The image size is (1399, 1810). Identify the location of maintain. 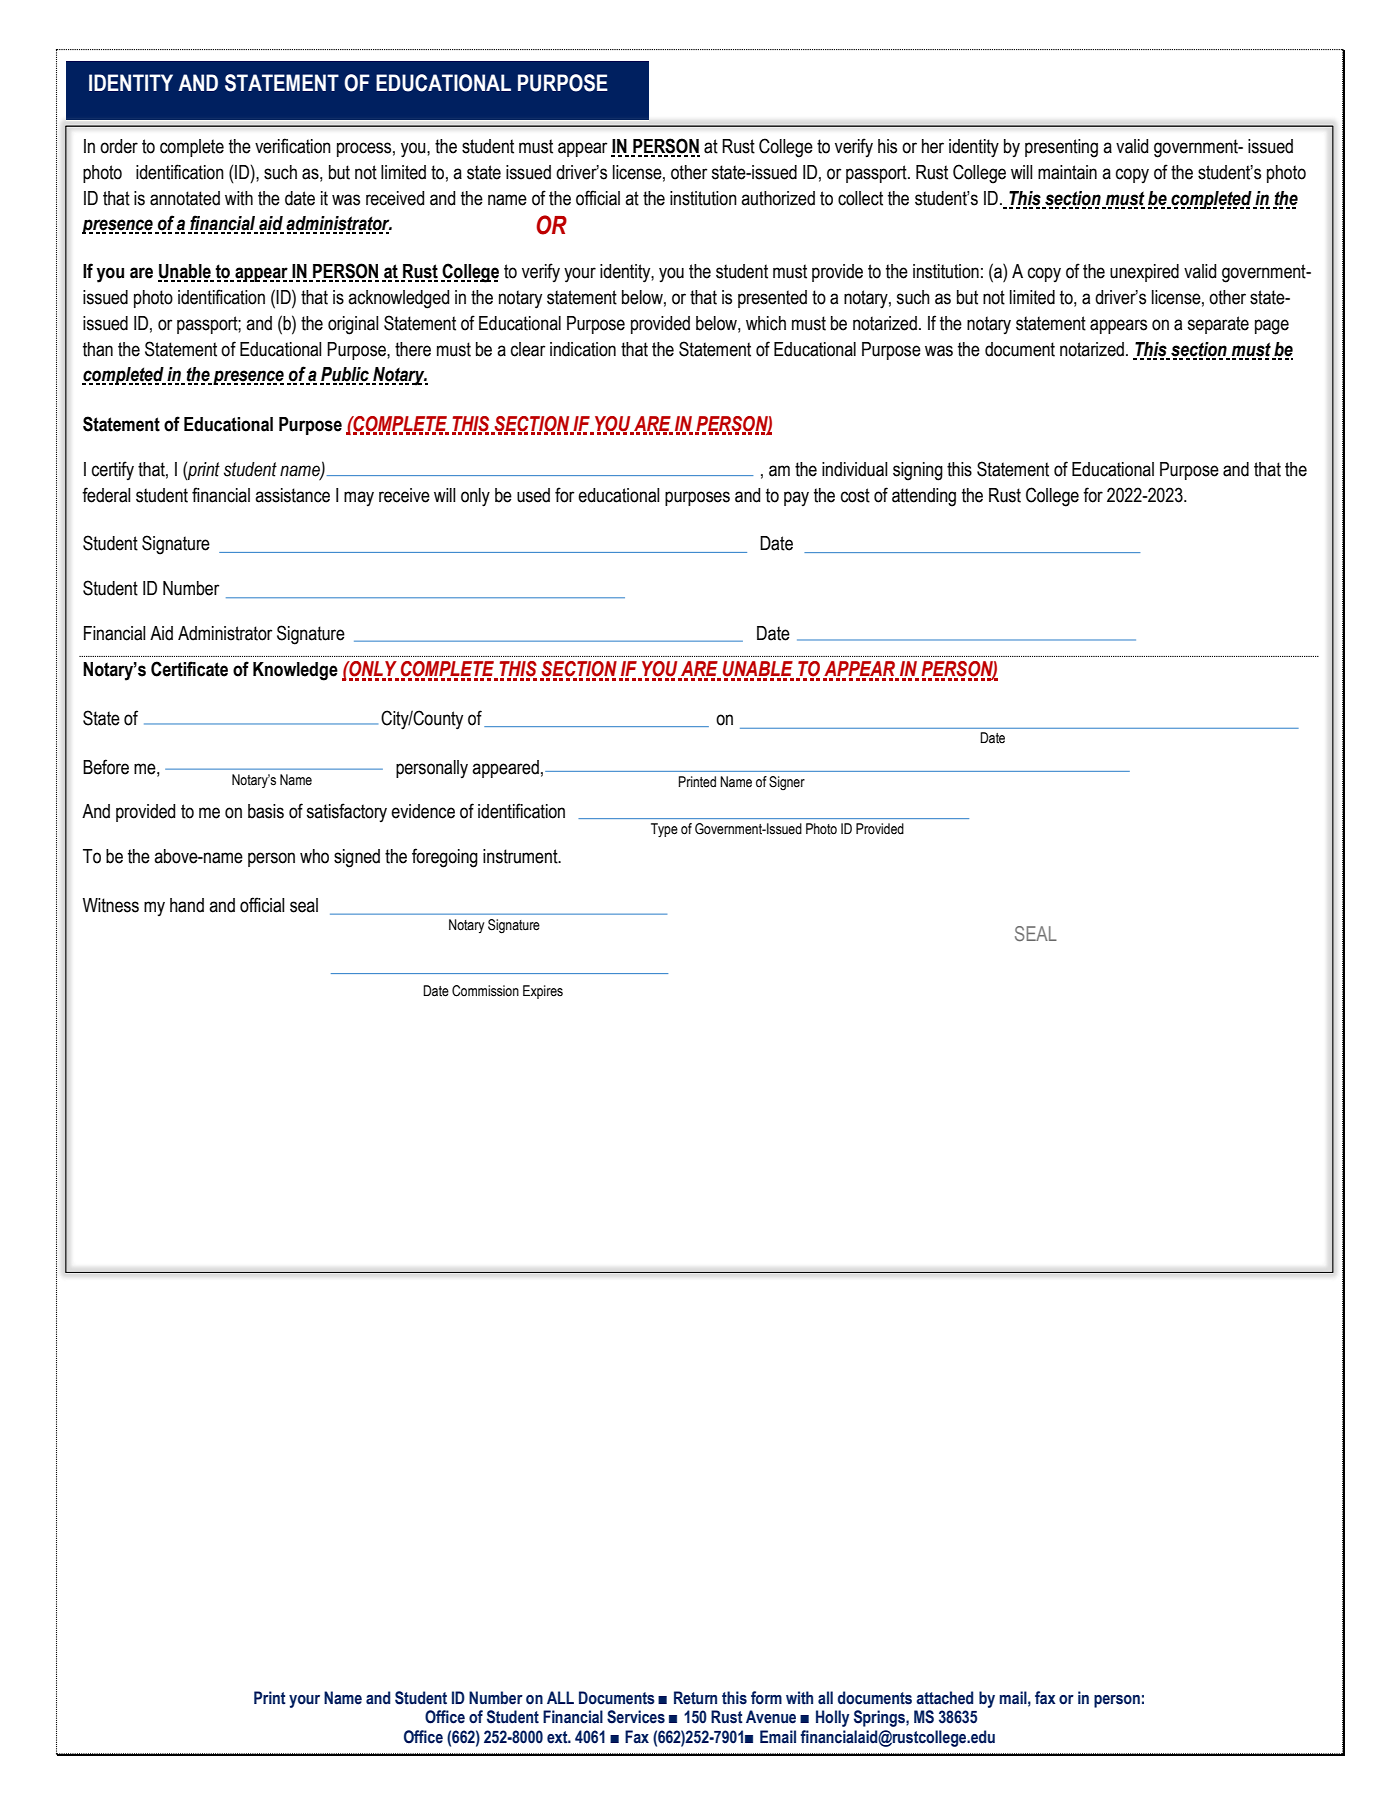
(1067, 172).
